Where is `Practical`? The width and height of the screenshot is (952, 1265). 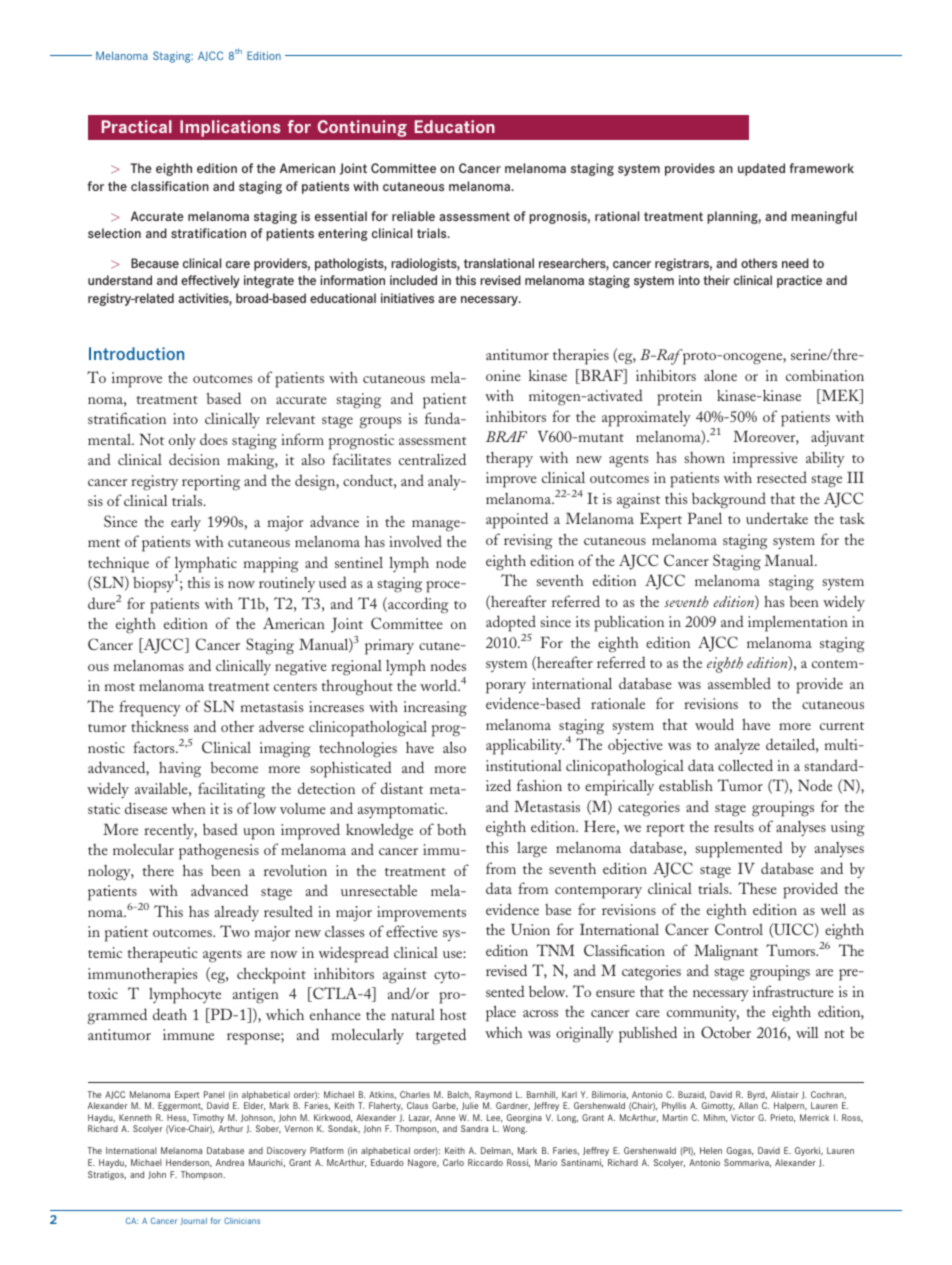
Practical is located at coordinates (137, 126).
